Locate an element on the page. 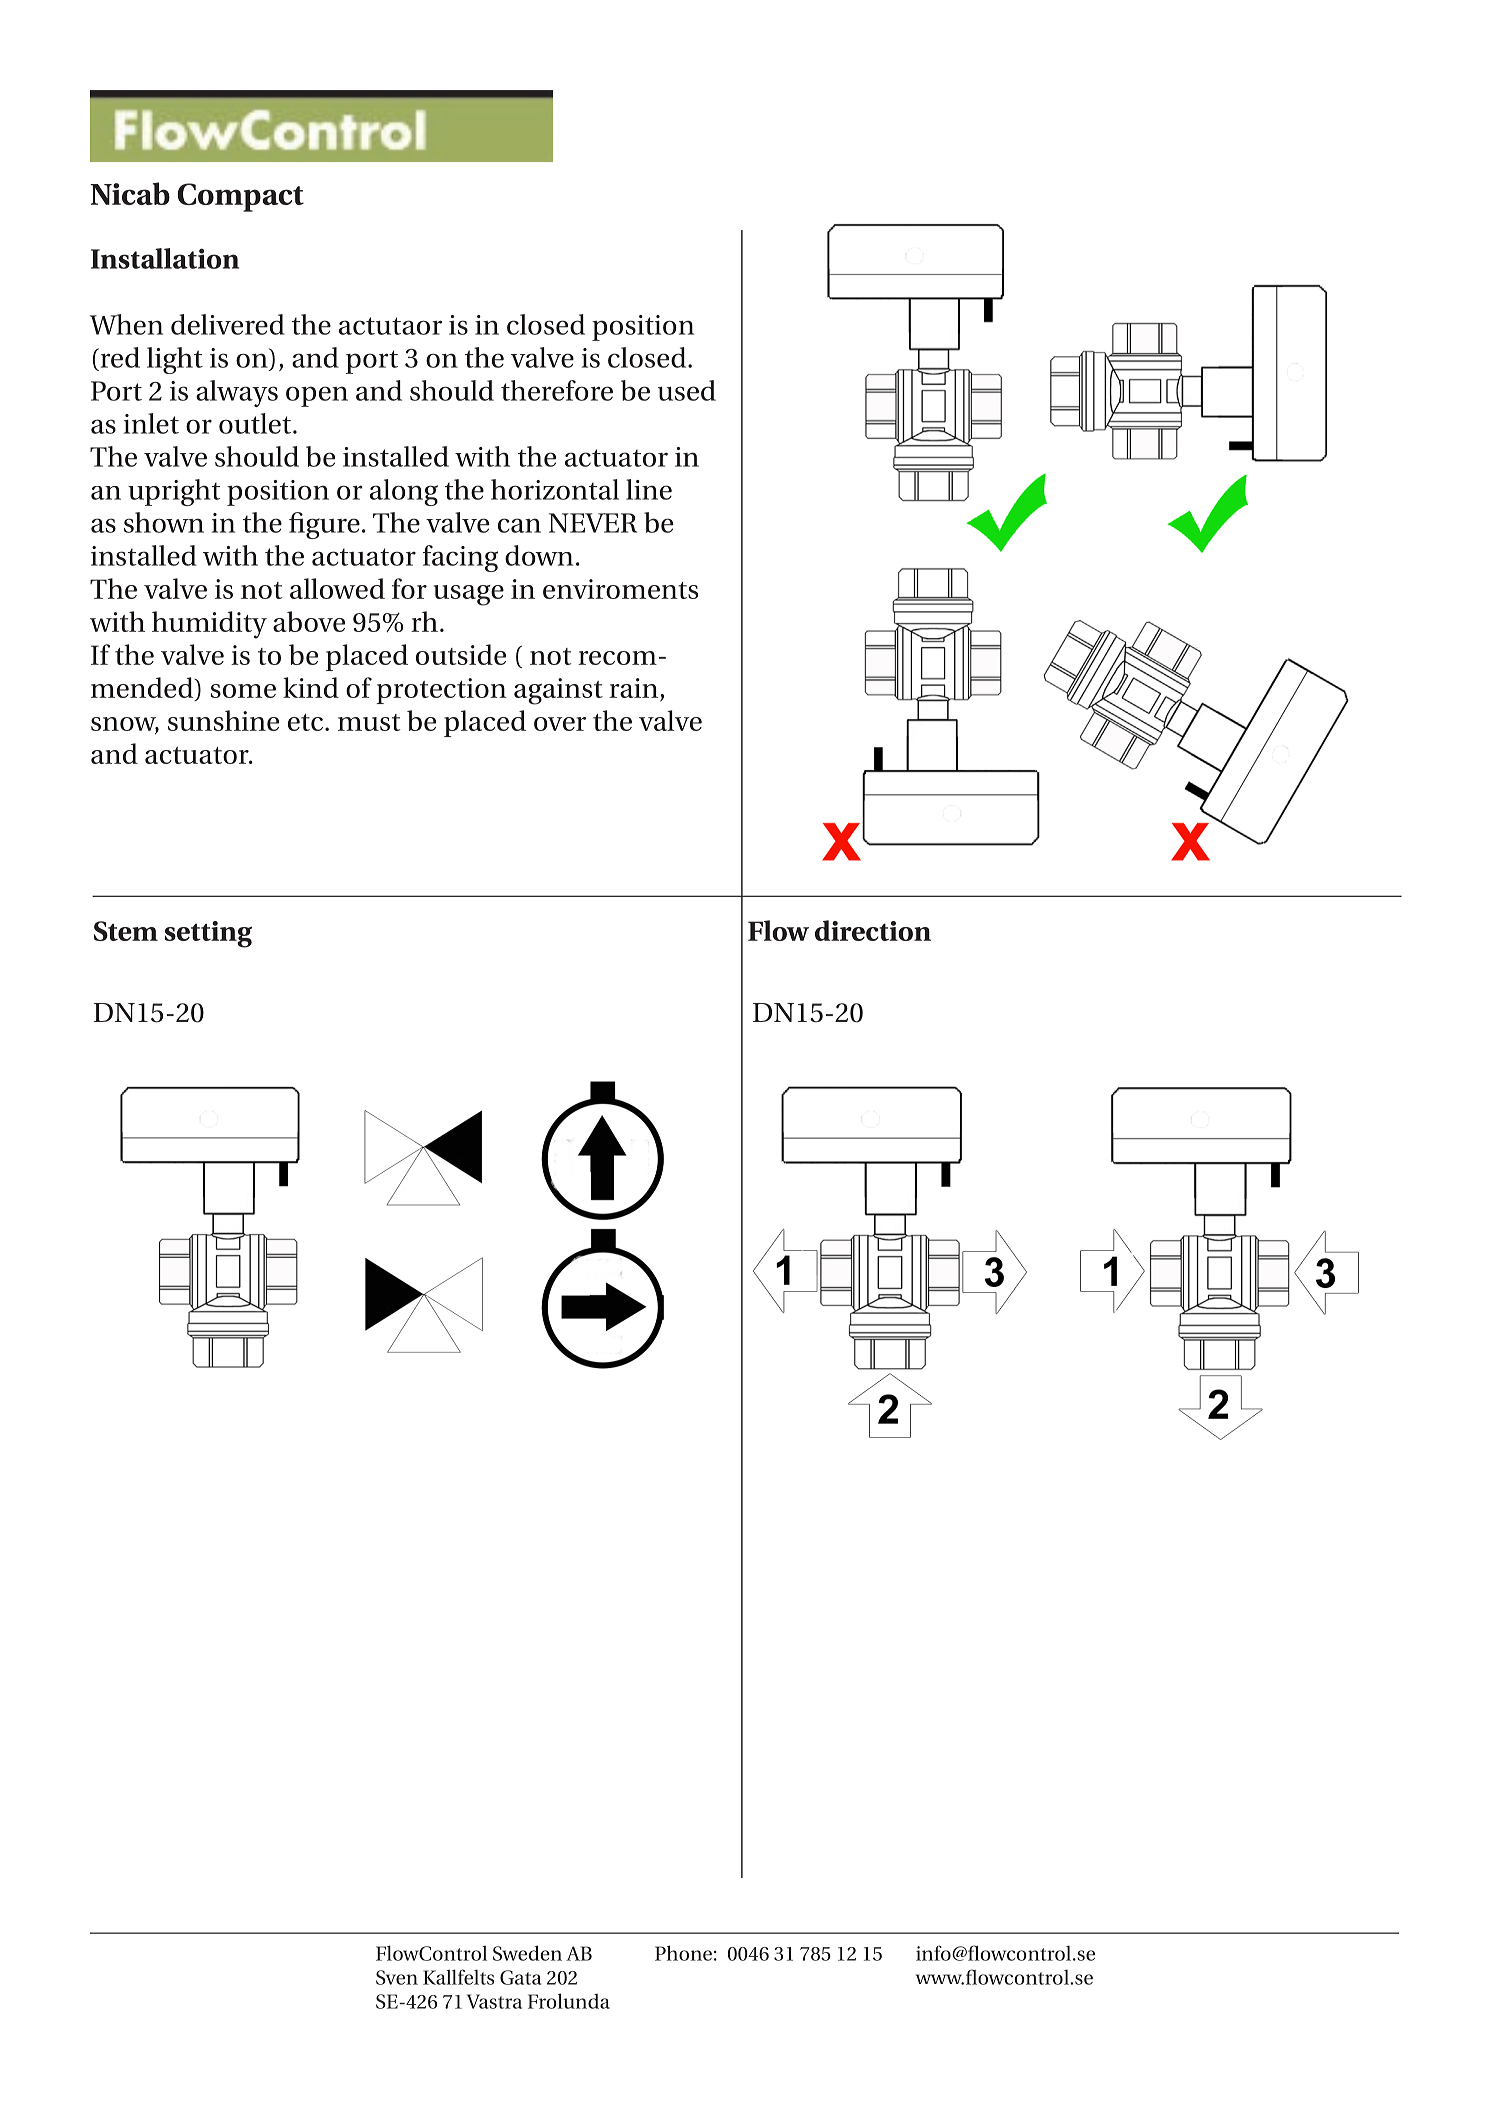 The width and height of the document is (1489, 2106). Sweden is located at coordinates (527, 1953).
